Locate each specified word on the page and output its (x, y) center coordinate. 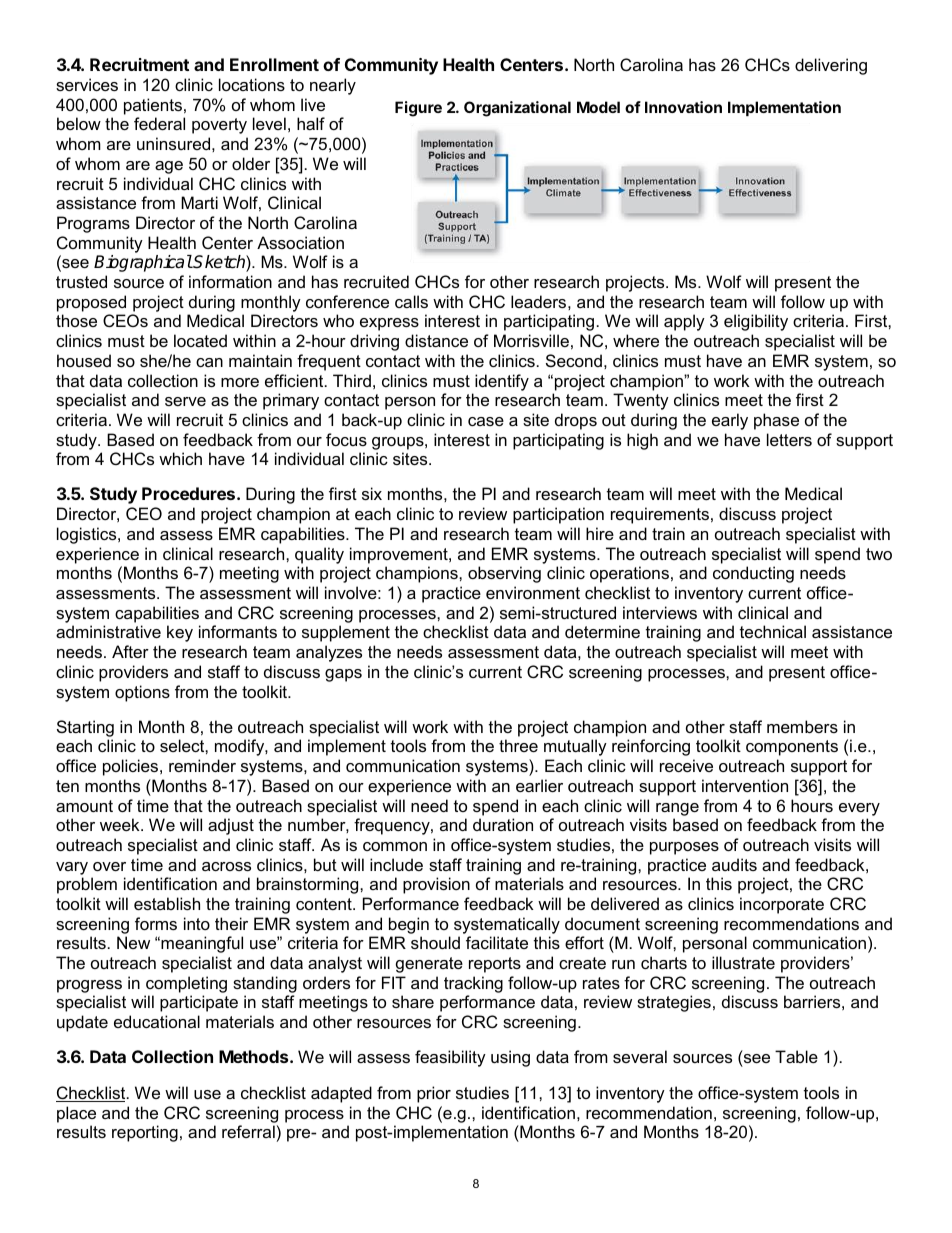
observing (504, 574)
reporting (145, 1133)
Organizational (517, 109)
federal (159, 123)
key (180, 633)
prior (434, 1094)
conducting (753, 574)
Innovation (683, 107)
